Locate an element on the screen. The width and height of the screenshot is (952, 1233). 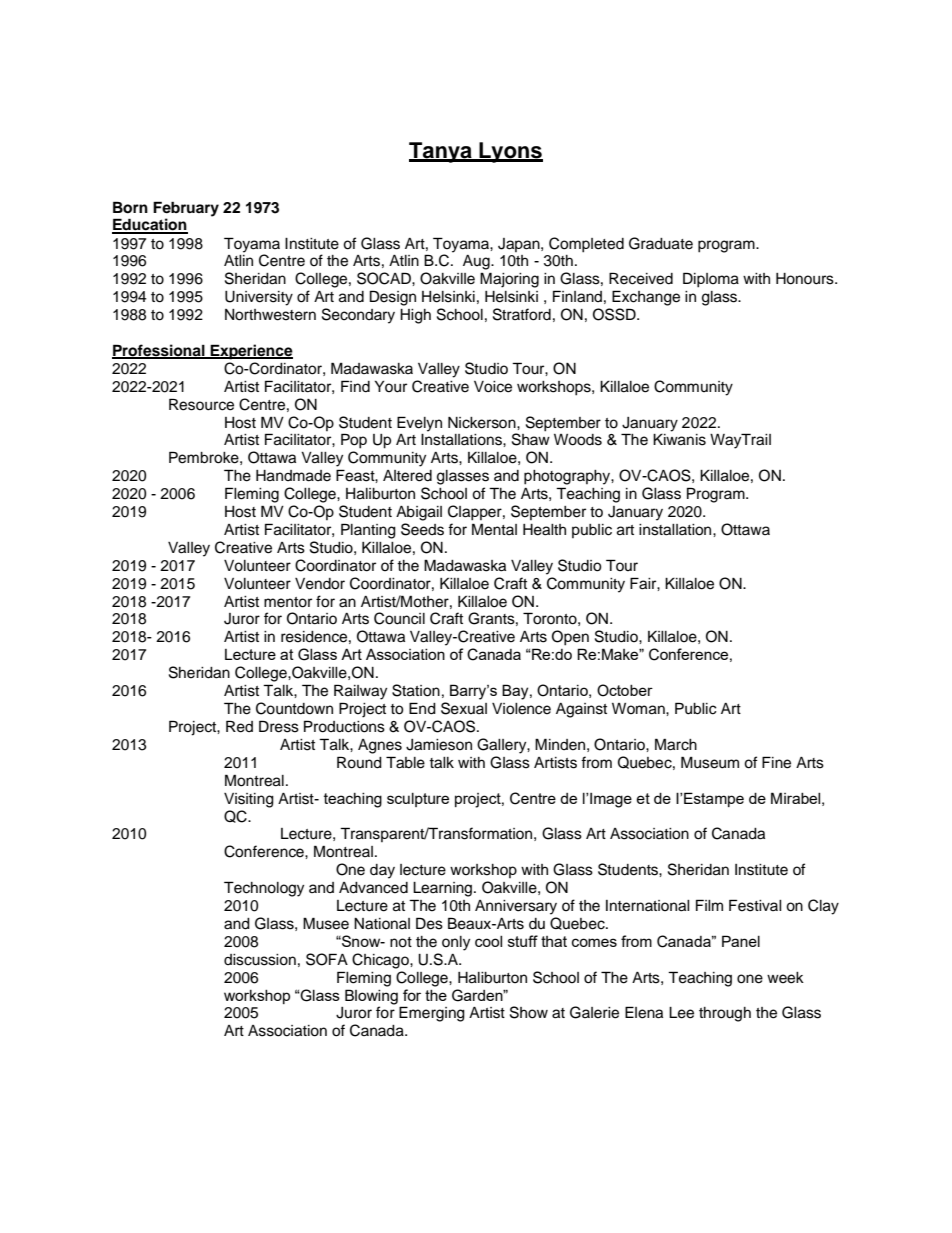
Emerging is located at coordinates (432, 1014).
